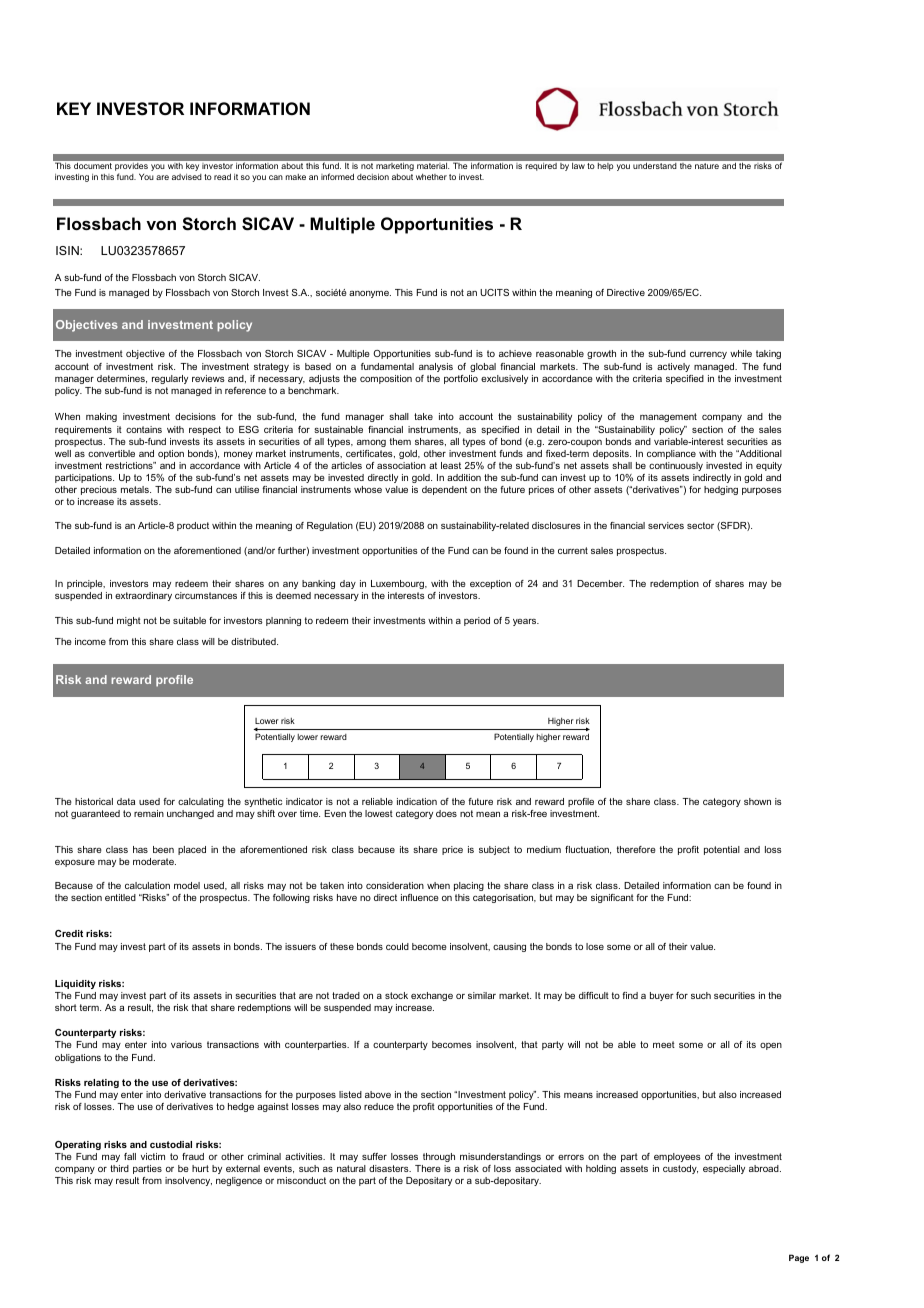 This document has height=1308, width=924. What do you see at coordinates (390, 1168) in the document?
I see `disasters` at bounding box center [390, 1168].
